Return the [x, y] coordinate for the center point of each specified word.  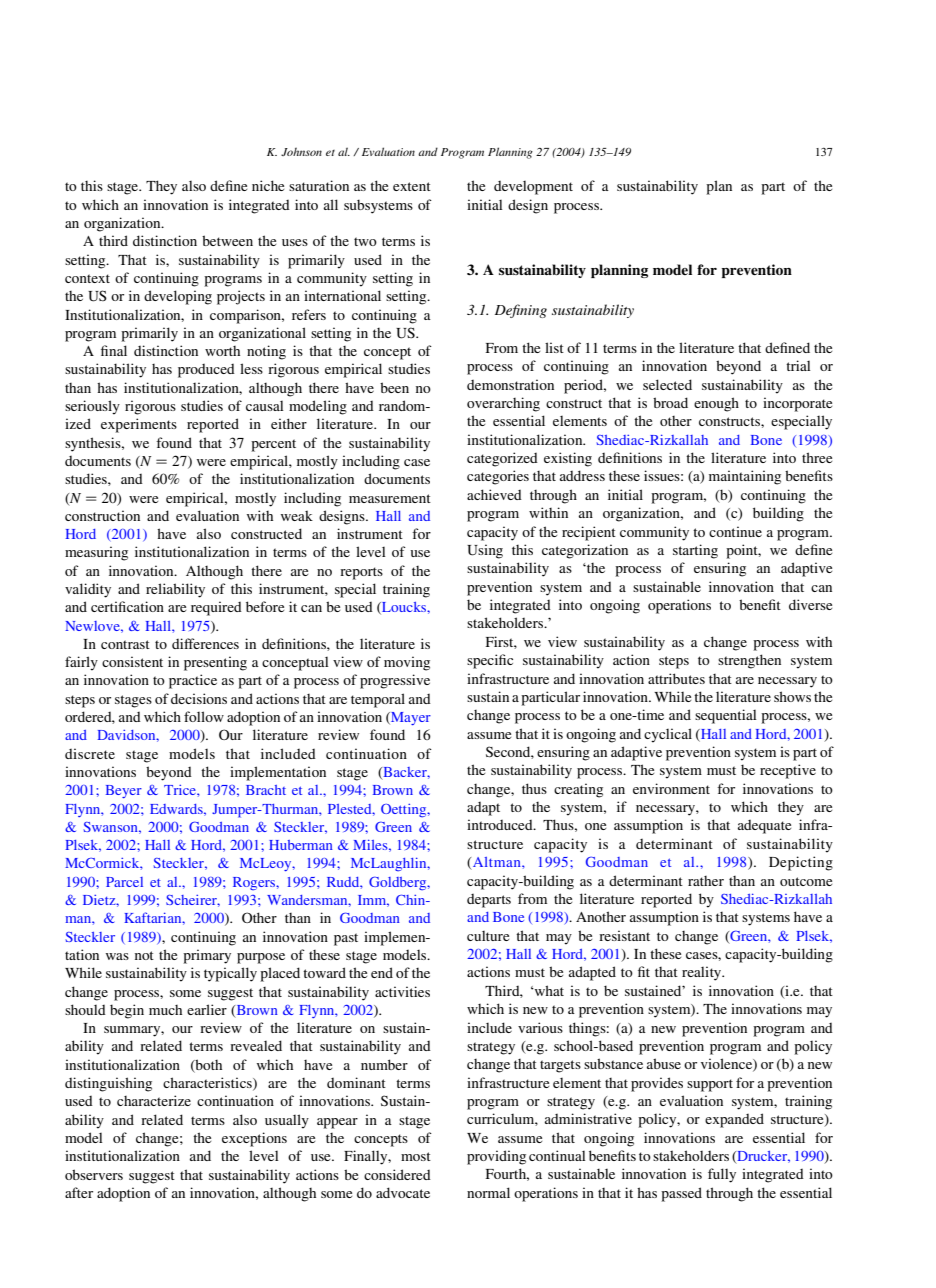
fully [722, 1175]
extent [412, 186]
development [533, 188]
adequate [764, 827]
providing [496, 1157]
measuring [96, 553]
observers [94, 1174]
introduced [501, 824]
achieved [494, 494]
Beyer [124, 791]
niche [268, 185]
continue [735, 531]
